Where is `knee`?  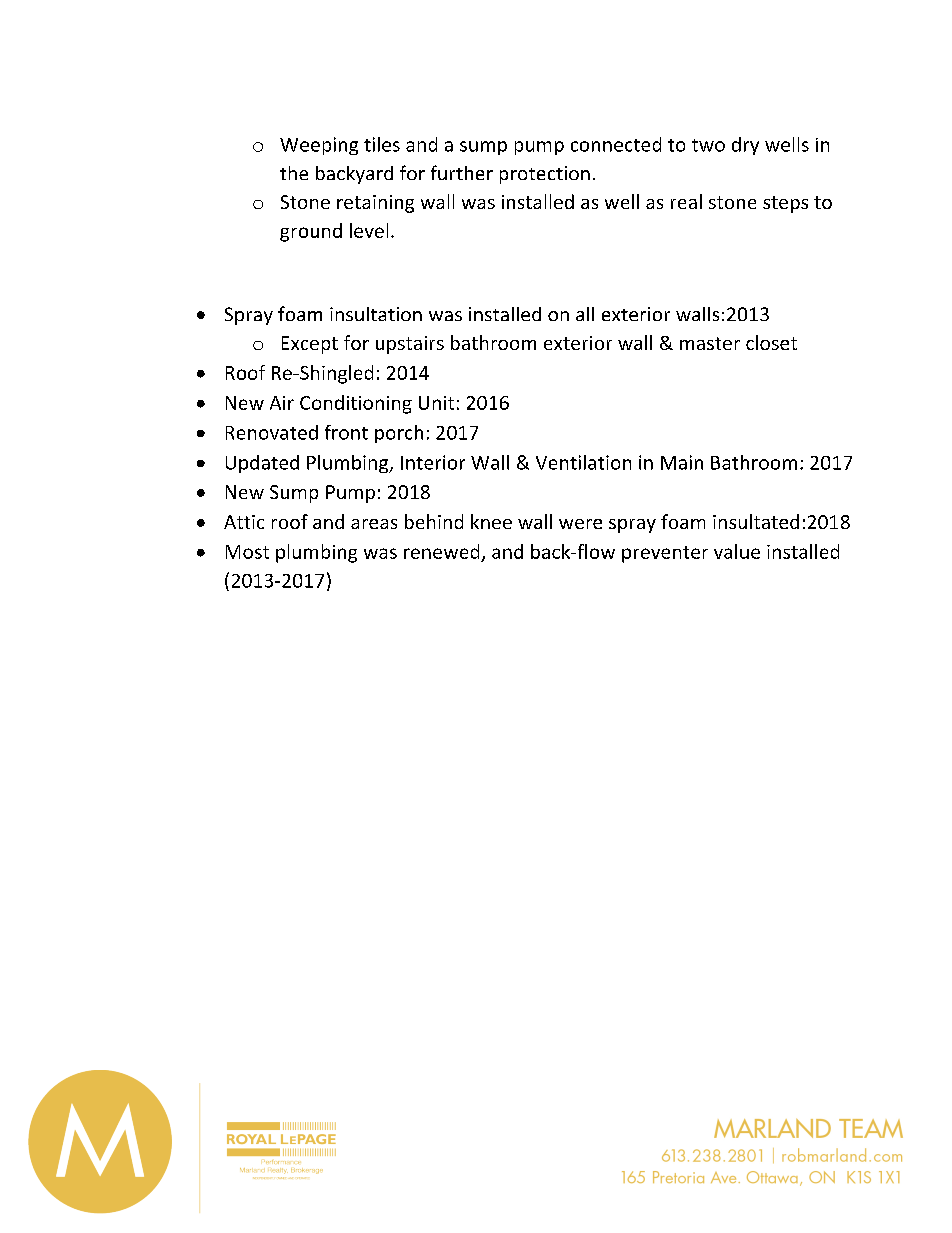
knee is located at coordinates (491, 521).
